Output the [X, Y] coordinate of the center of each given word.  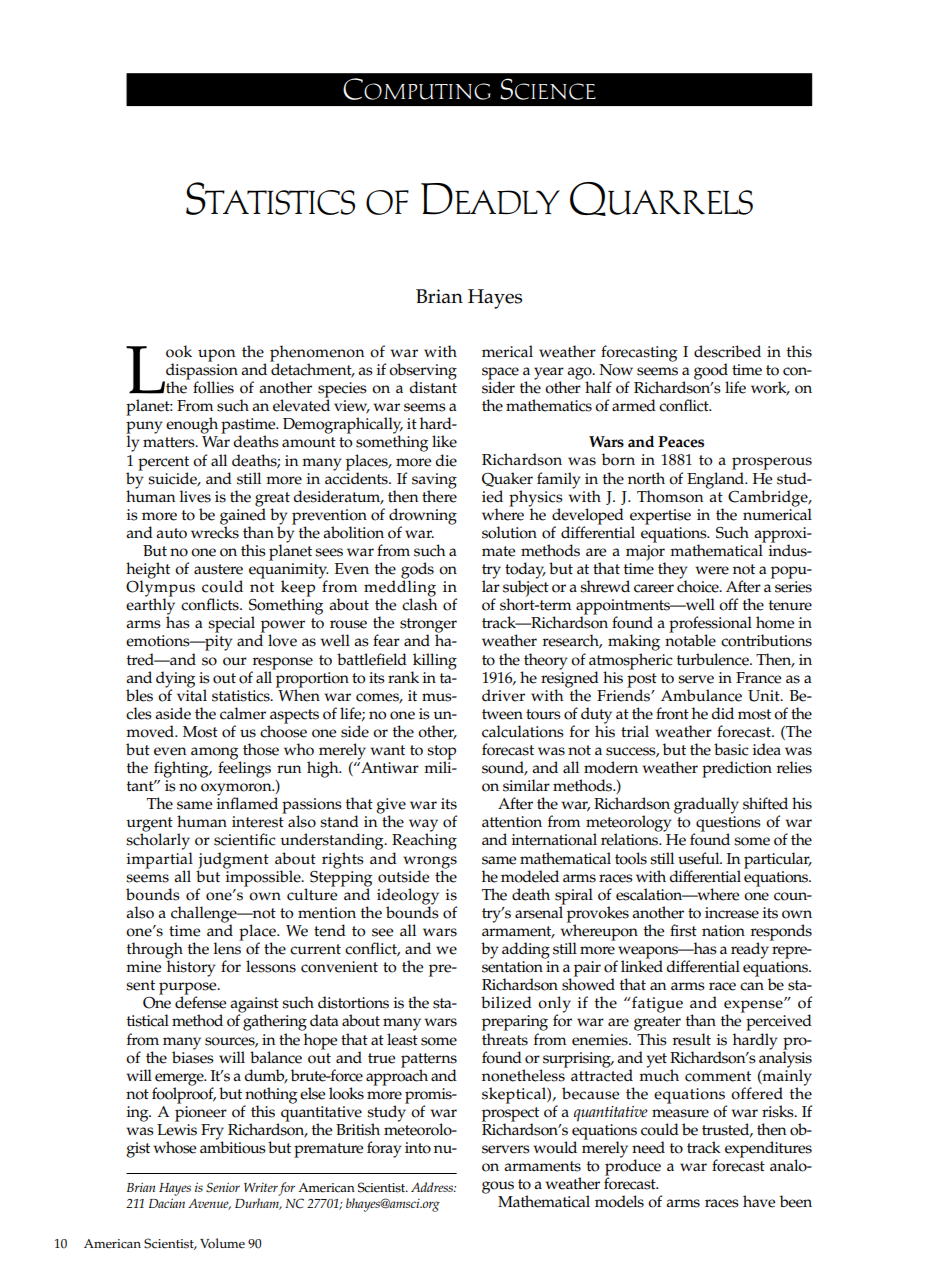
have [759, 1201]
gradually [706, 805]
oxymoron [237, 790]
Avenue [209, 1204]
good [711, 372]
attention [512, 822]
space [500, 374]
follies [213, 387]
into [418, 1148]
